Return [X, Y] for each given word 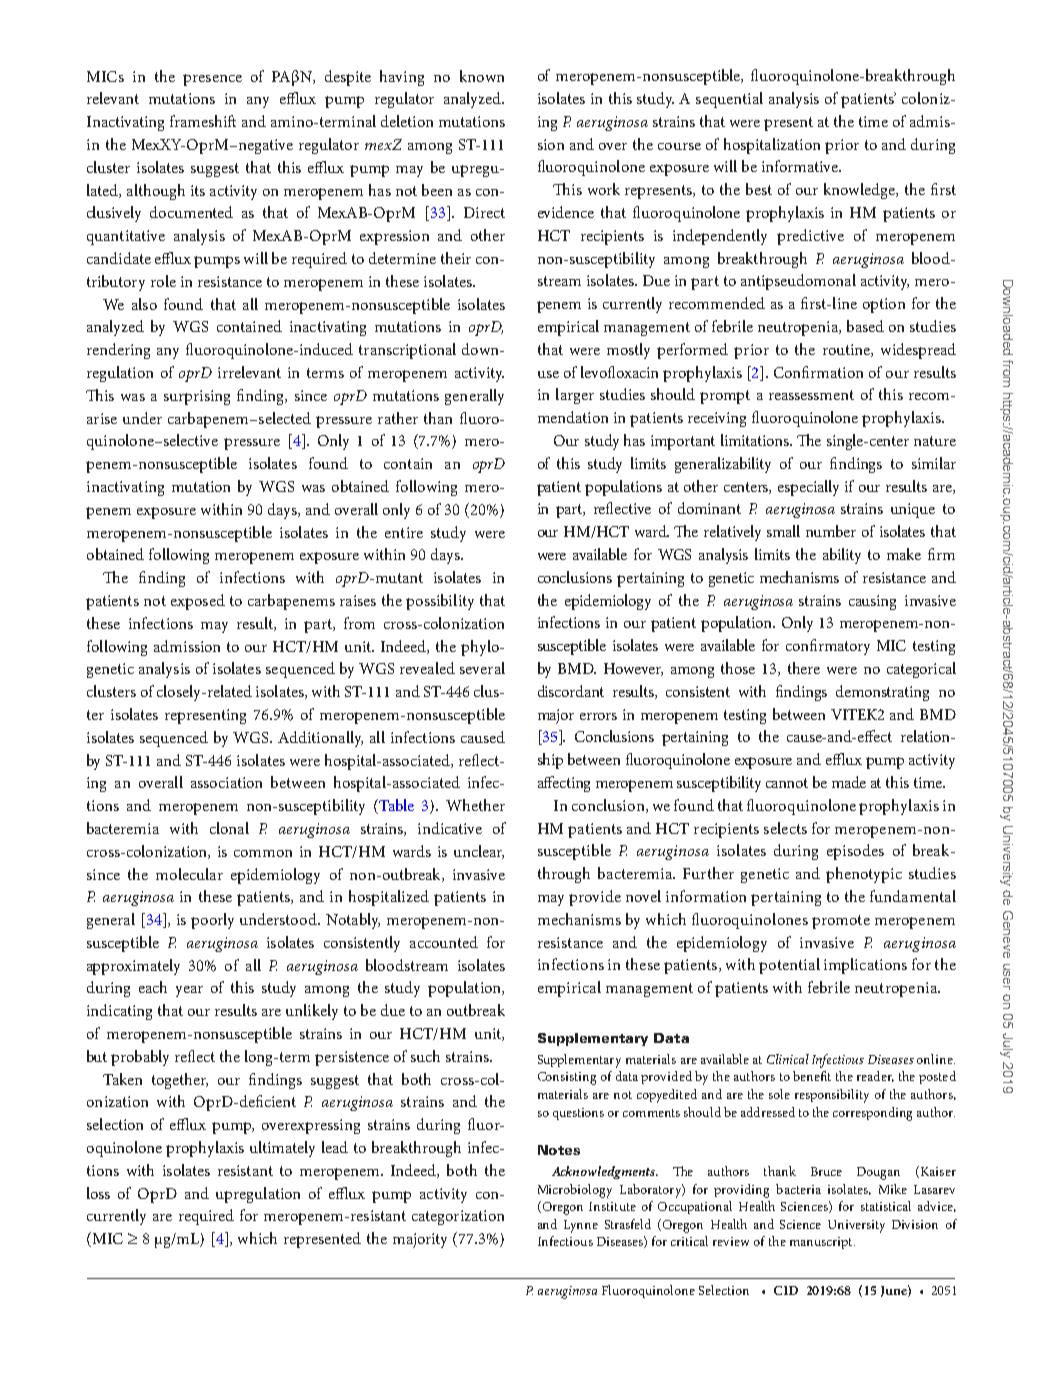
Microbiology [575, 1191]
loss [98, 1193]
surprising [197, 397]
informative [801, 166]
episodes [855, 852]
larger [575, 396]
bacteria [798, 1189]
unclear [479, 852]
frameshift [203, 121]
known [482, 76]
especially [808, 488]
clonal [229, 828]
